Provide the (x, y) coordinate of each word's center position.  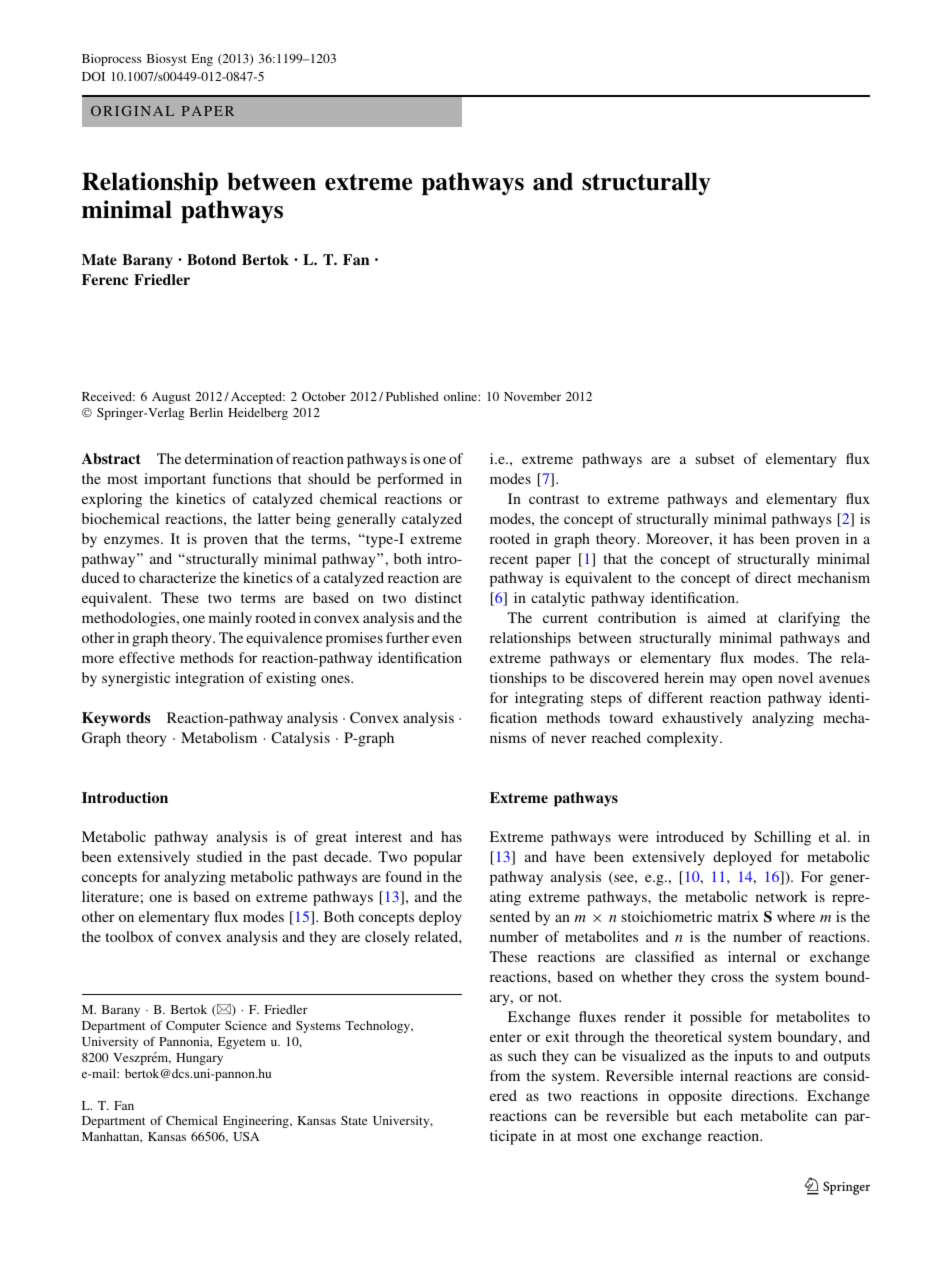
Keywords (116, 719)
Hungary (199, 1059)
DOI (93, 76)
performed (410, 480)
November (532, 396)
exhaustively (702, 719)
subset (715, 458)
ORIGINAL (132, 111)
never (568, 739)
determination (229, 458)
